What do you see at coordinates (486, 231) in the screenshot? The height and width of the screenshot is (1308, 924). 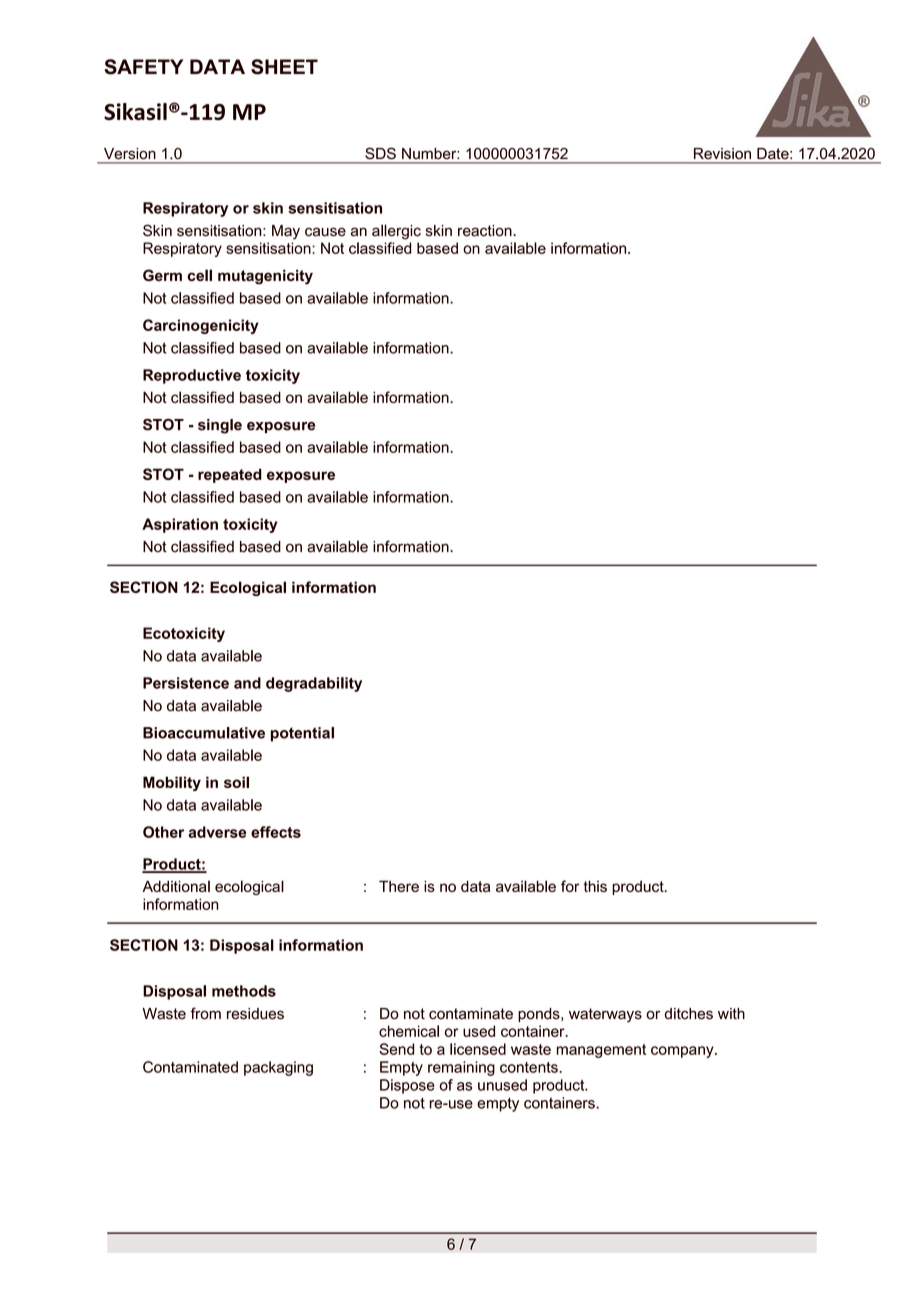 I see `reaction` at bounding box center [486, 231].
